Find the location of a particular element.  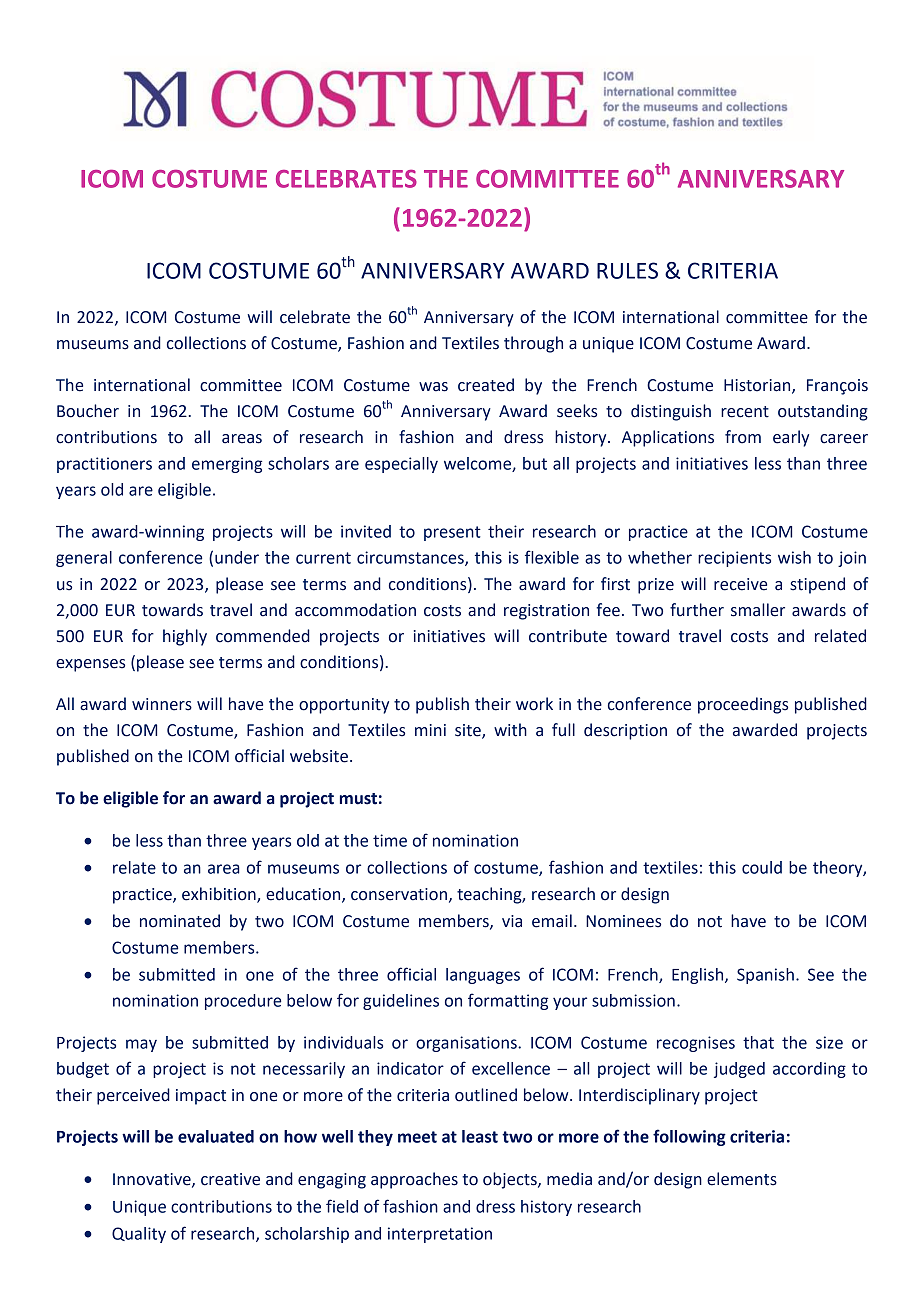

Quality is located at coordinates (139, 1235).
